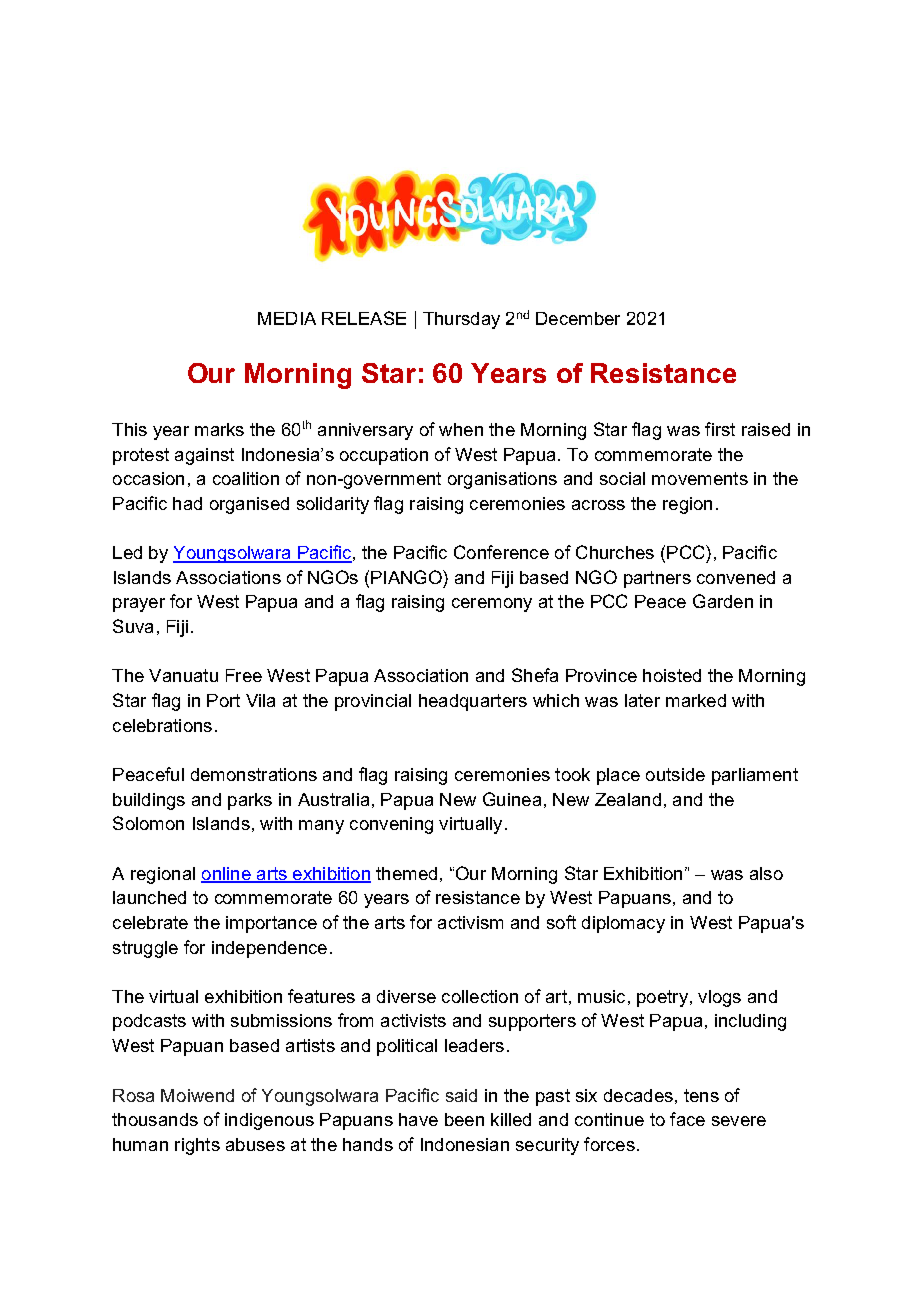 The width and height of the page is (924, 1308). I want to click on MEDIA, so click(287, 318).
